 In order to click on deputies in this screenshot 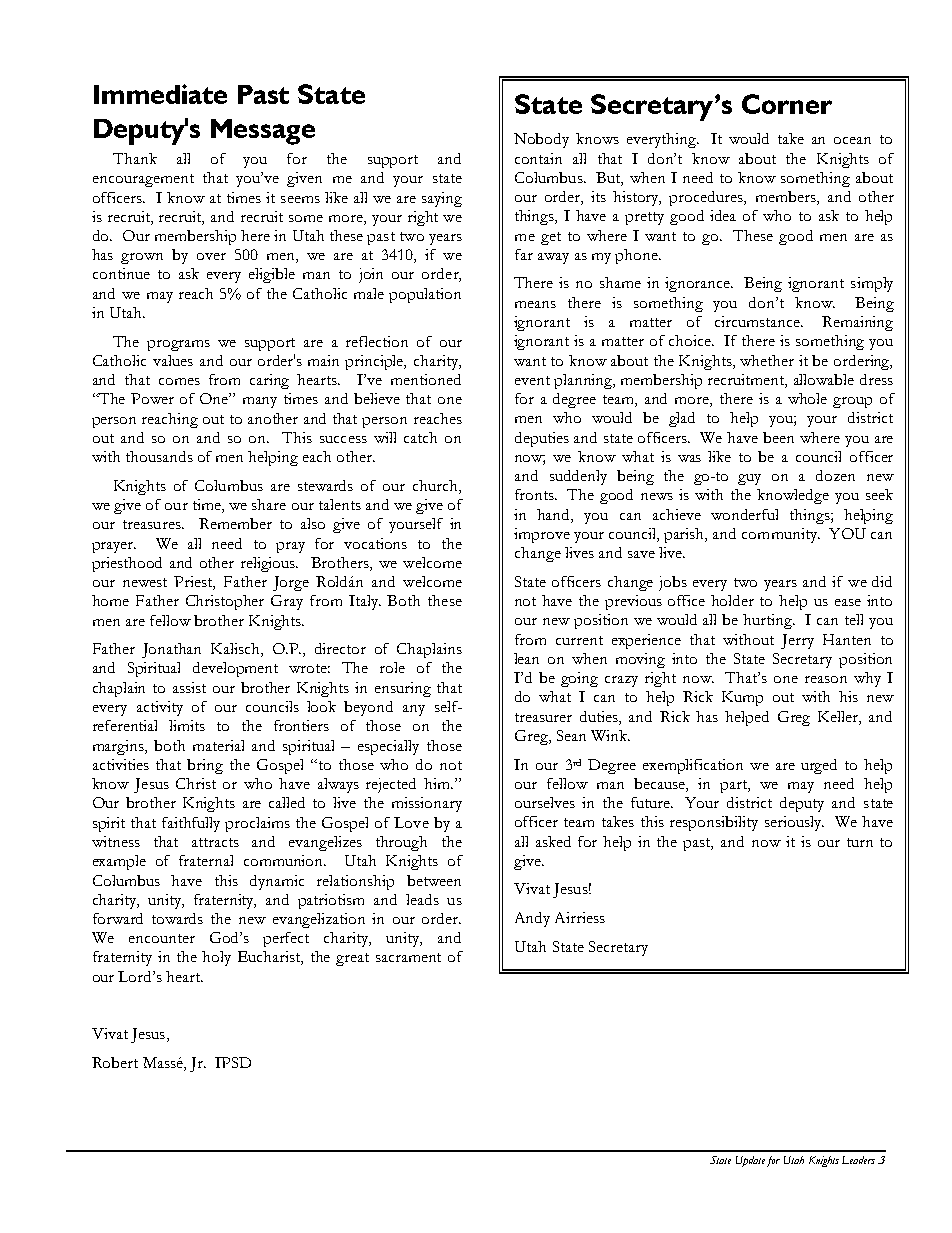, I will do `click(542, 439)`.
